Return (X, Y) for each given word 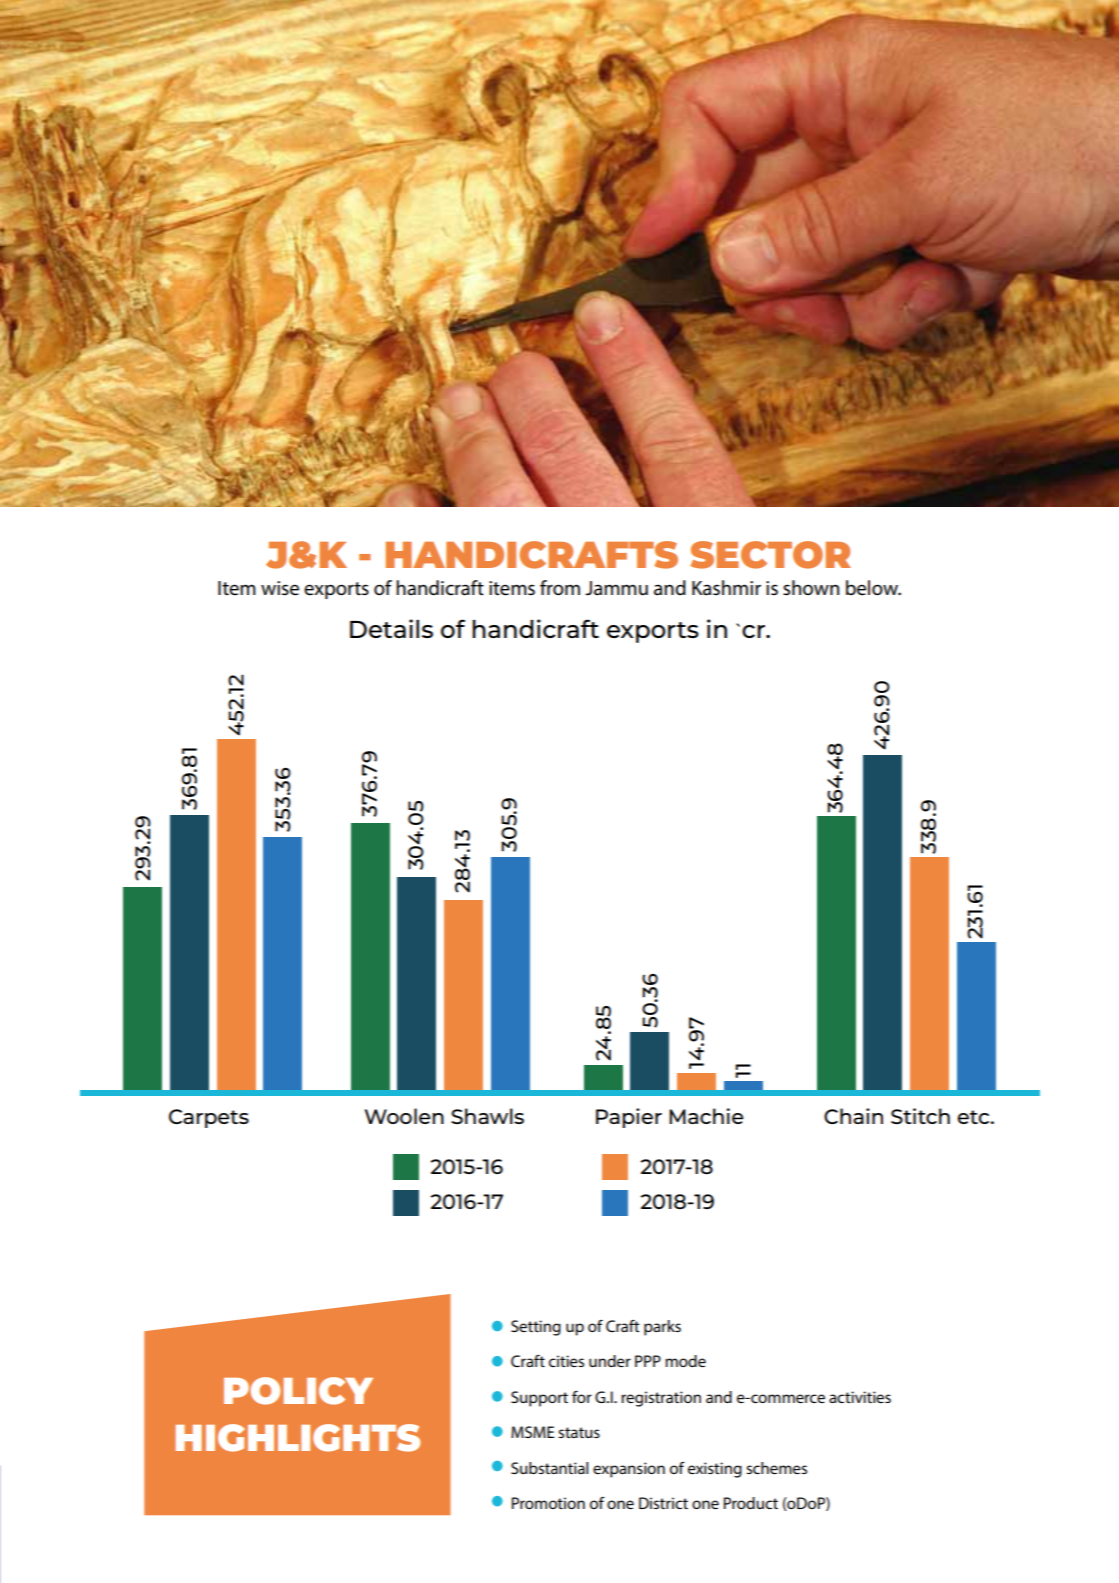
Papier (629, 1118)
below (873, 588)
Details (391, 628)
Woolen (404, 1116)
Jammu (616, 588)
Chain (853, 1116)
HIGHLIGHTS (298, 1438)
